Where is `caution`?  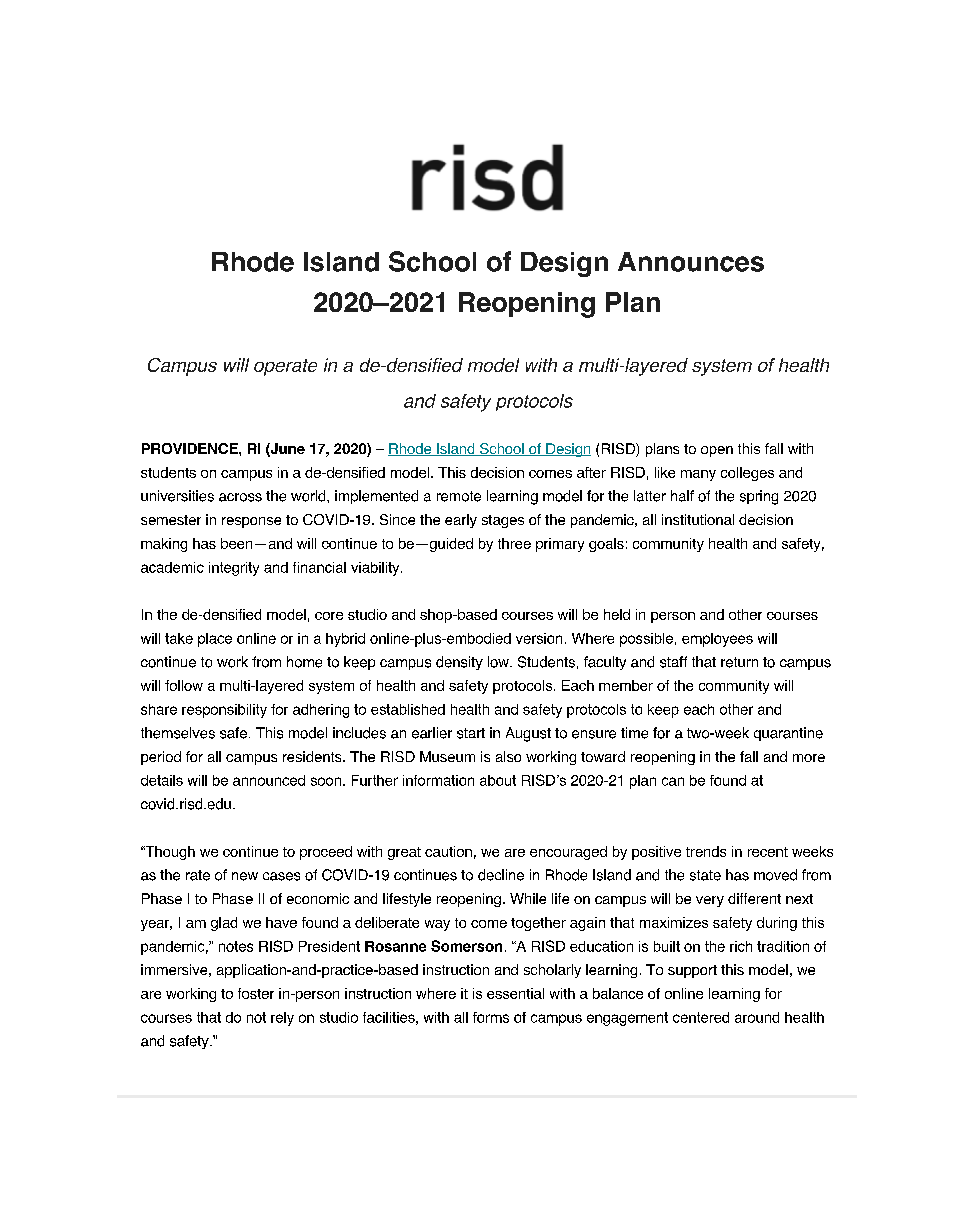
caution is located at coordinates (448, 851).
